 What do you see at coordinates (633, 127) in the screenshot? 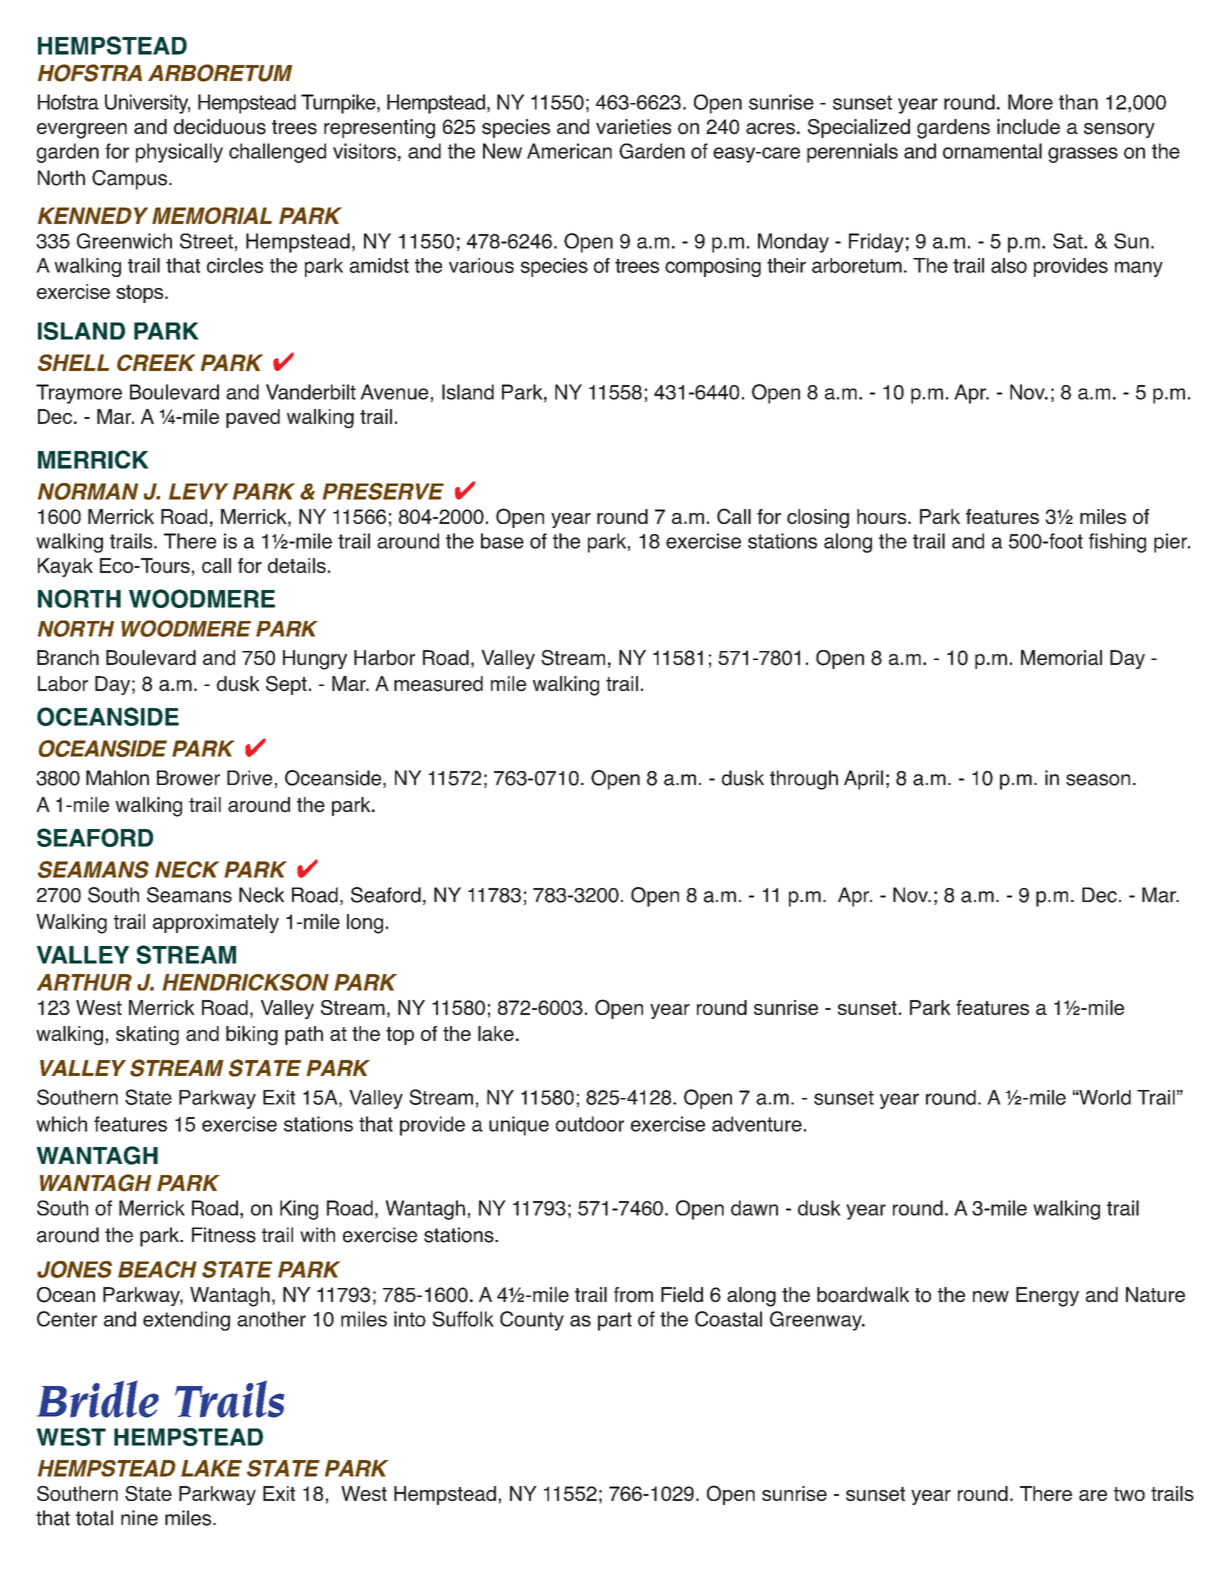
I see `varieties` at bounding box center [633, 127].
